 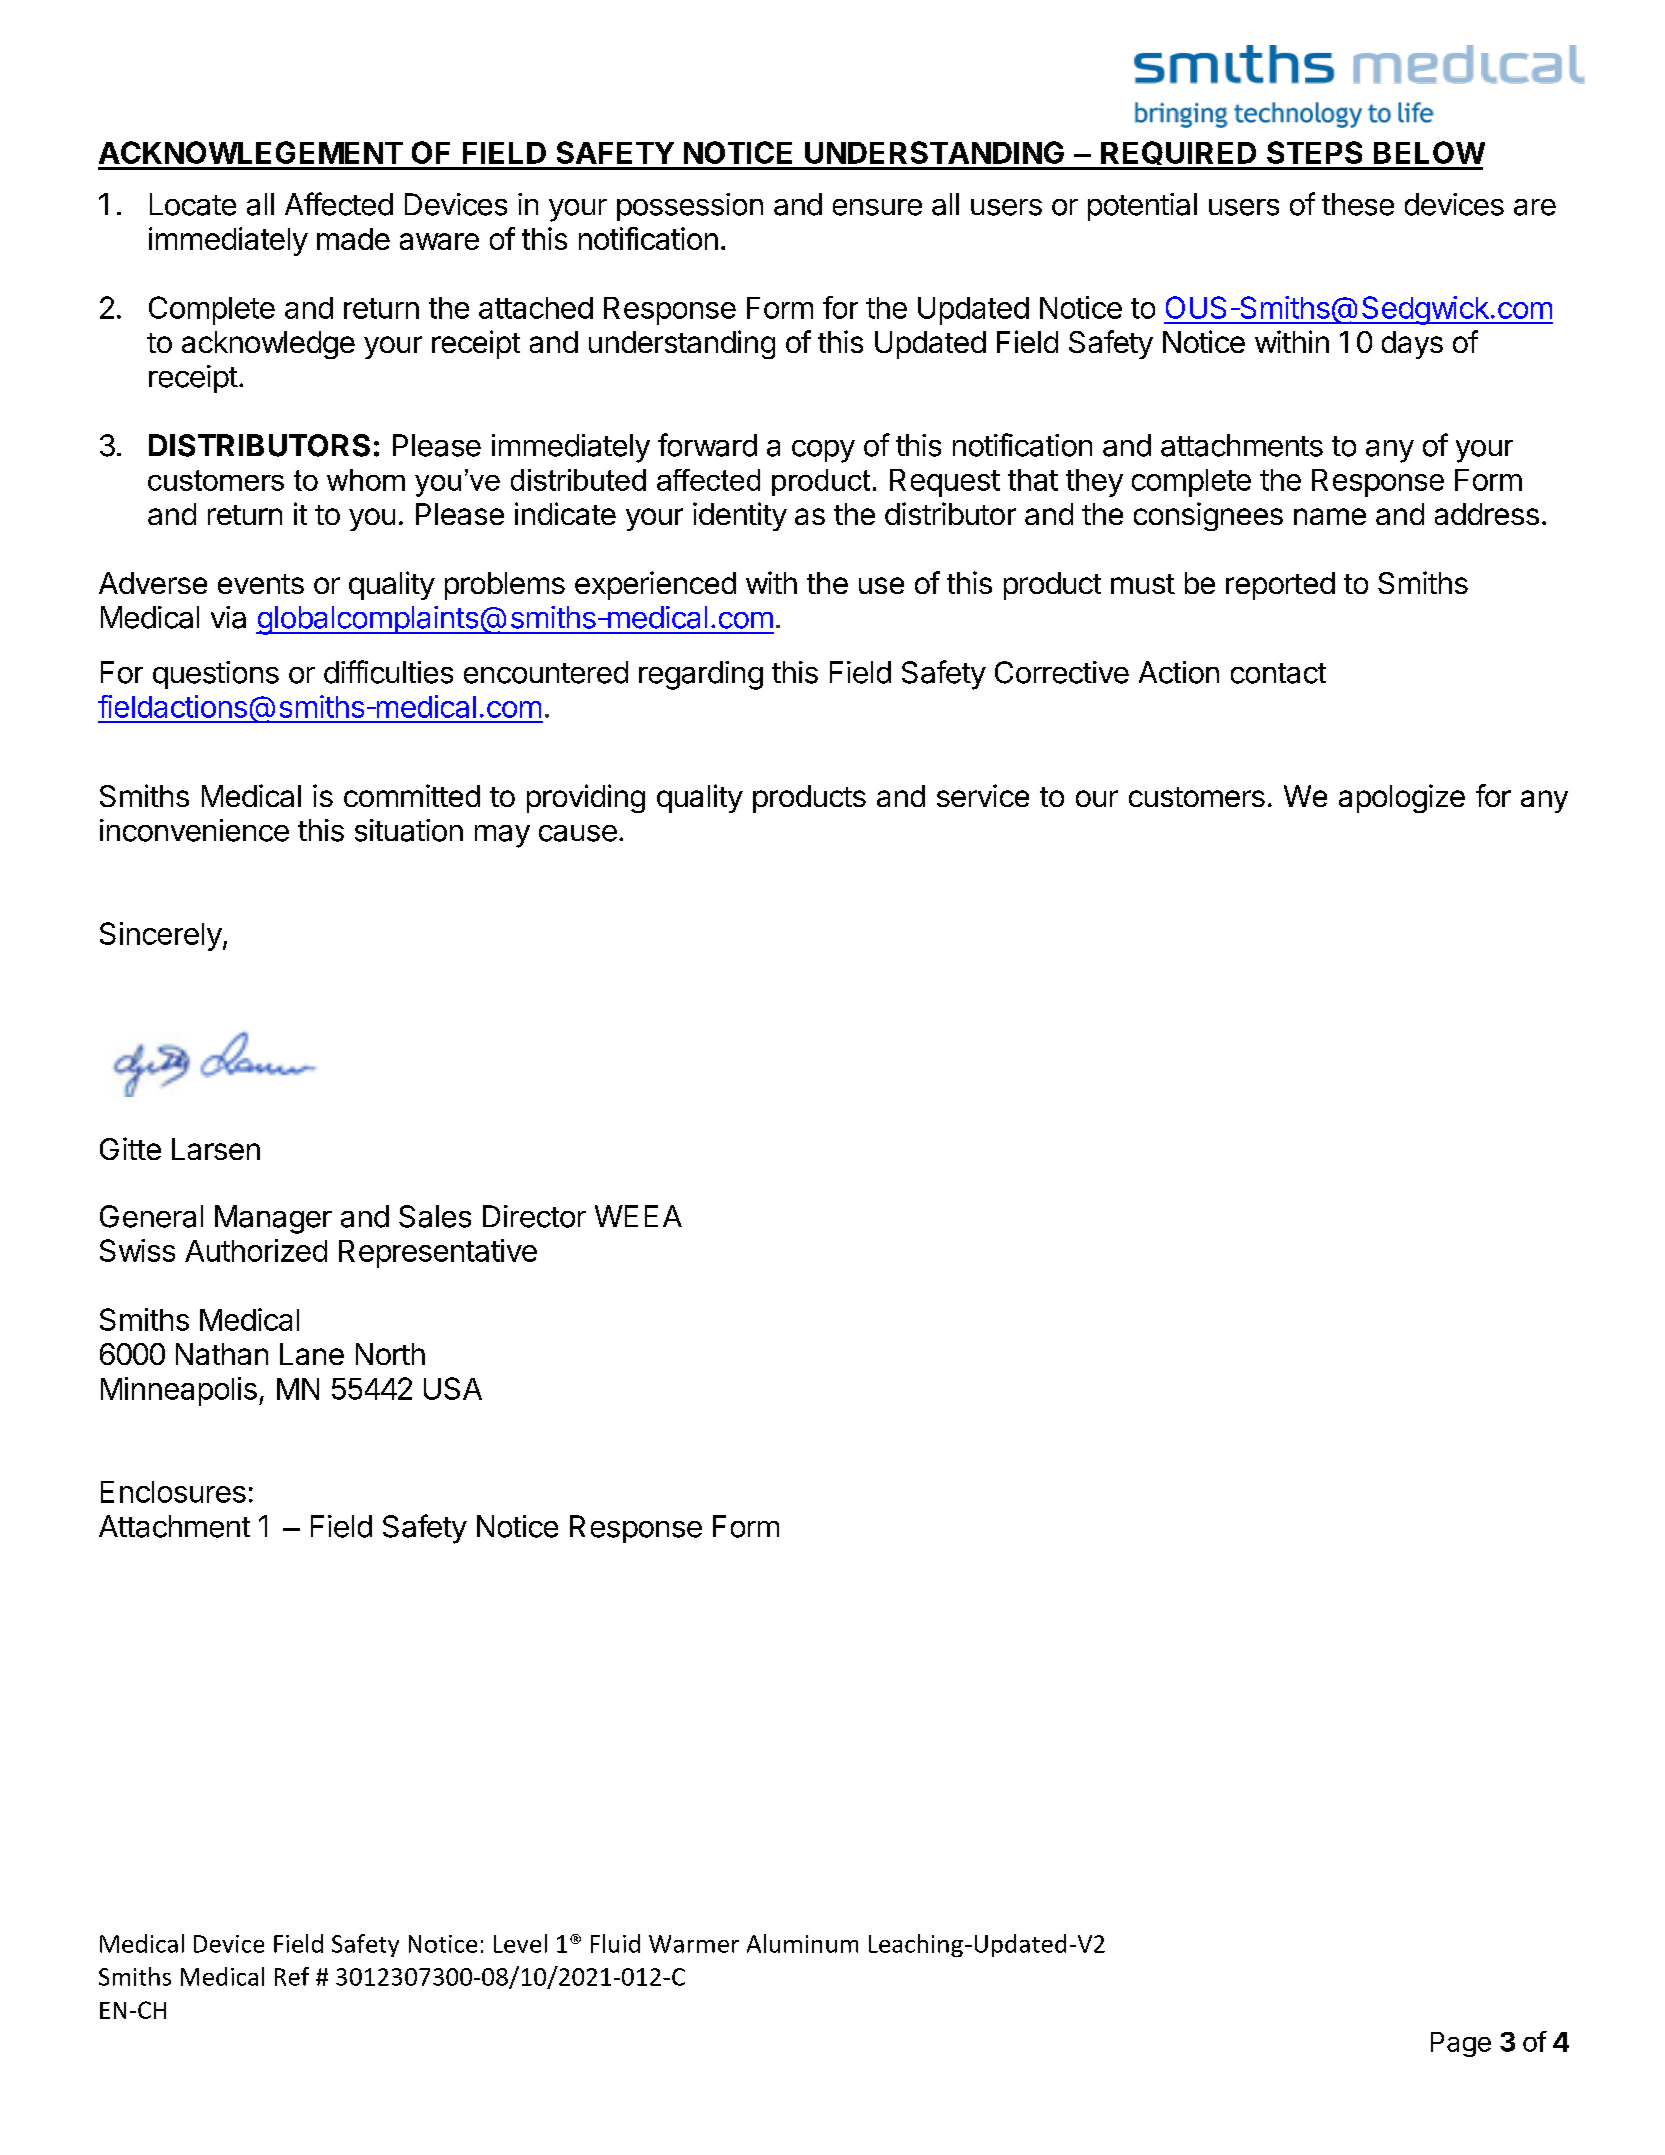 What do you see at coordinates (983, 795) in the screenshot?
I see `service` at bounding box center [983, 795].
